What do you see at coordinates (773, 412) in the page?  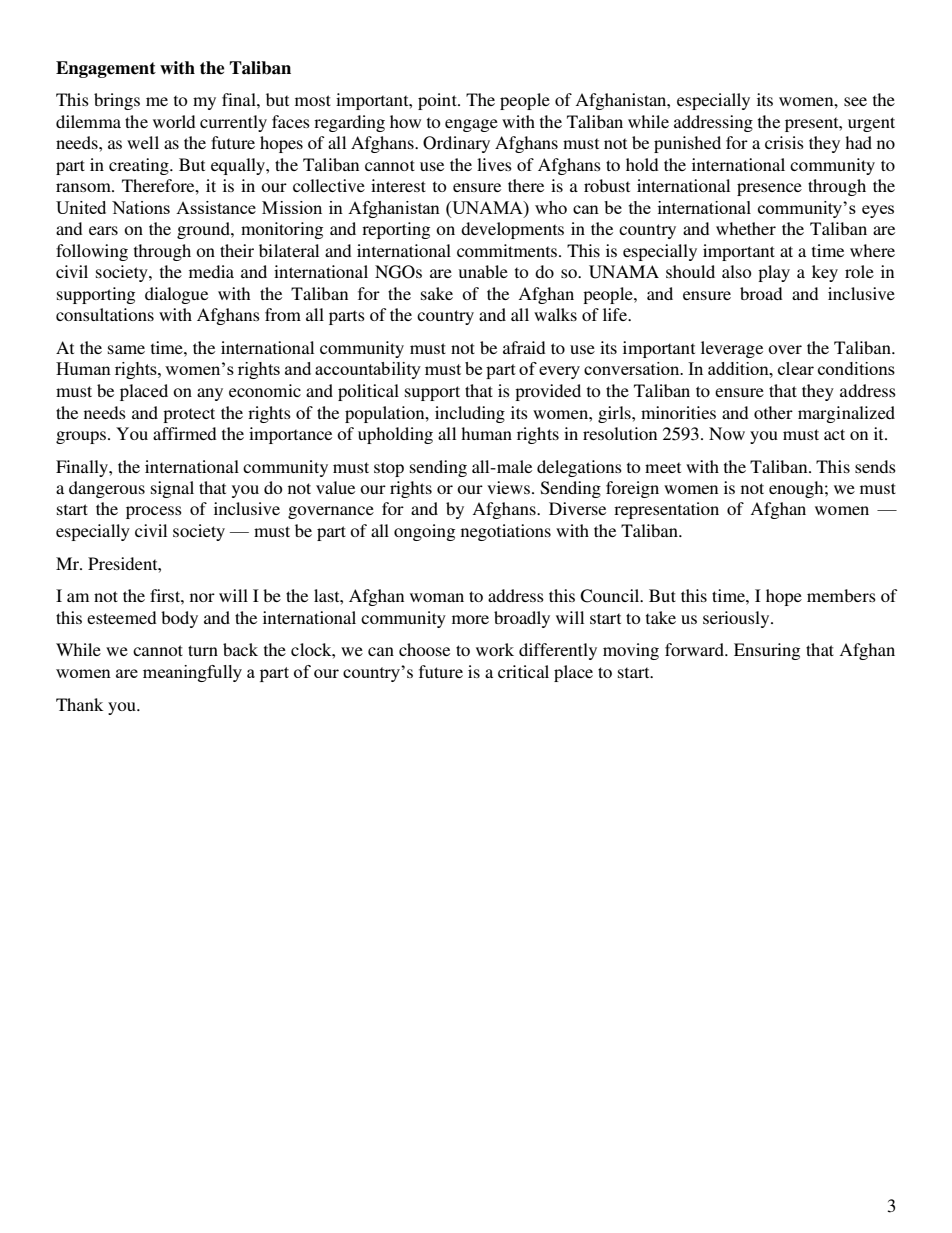 I see `other` at bounding box center [773, 412].
